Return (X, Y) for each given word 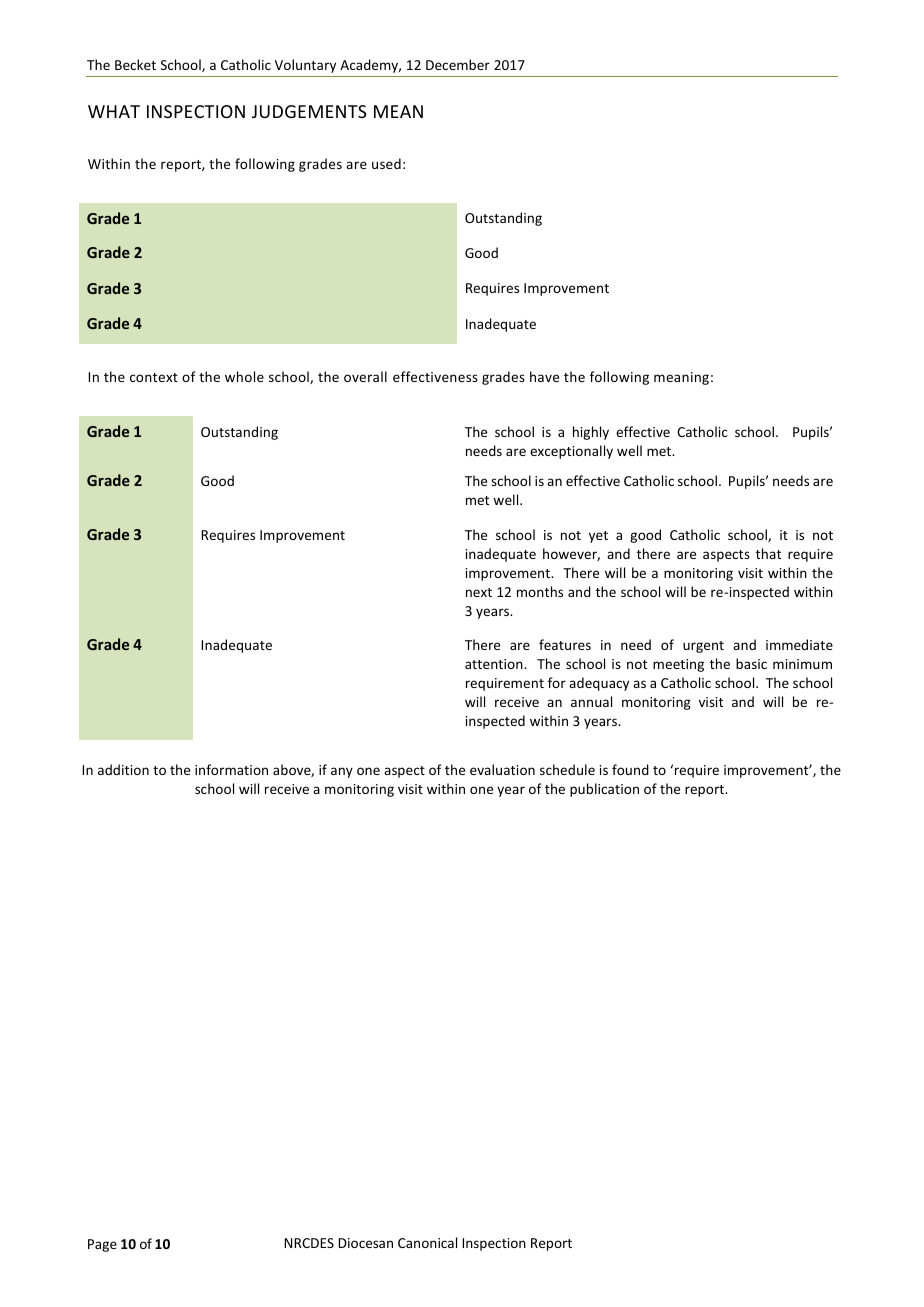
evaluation (502, 769)
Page (102, 1245)
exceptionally (571, 452)
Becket (135, 64)
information (231, 769)
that (768, 553)
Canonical (427, 1242)
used (386, 163)
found (630, 769)
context (154, 377)
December (458, 64)
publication (604, 790)
